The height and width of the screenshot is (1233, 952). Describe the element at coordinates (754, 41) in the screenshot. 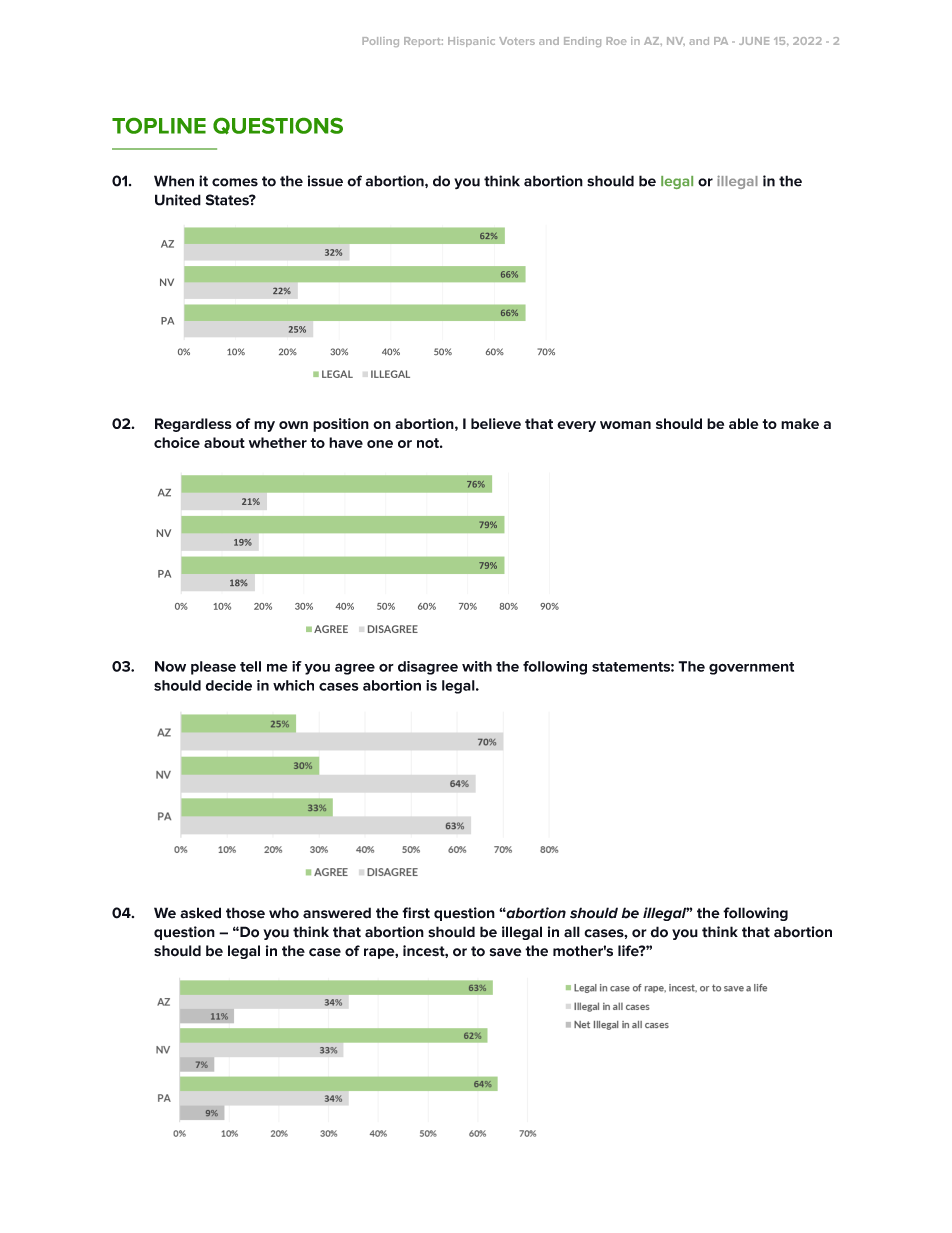

I see `JUNE` at that location.
